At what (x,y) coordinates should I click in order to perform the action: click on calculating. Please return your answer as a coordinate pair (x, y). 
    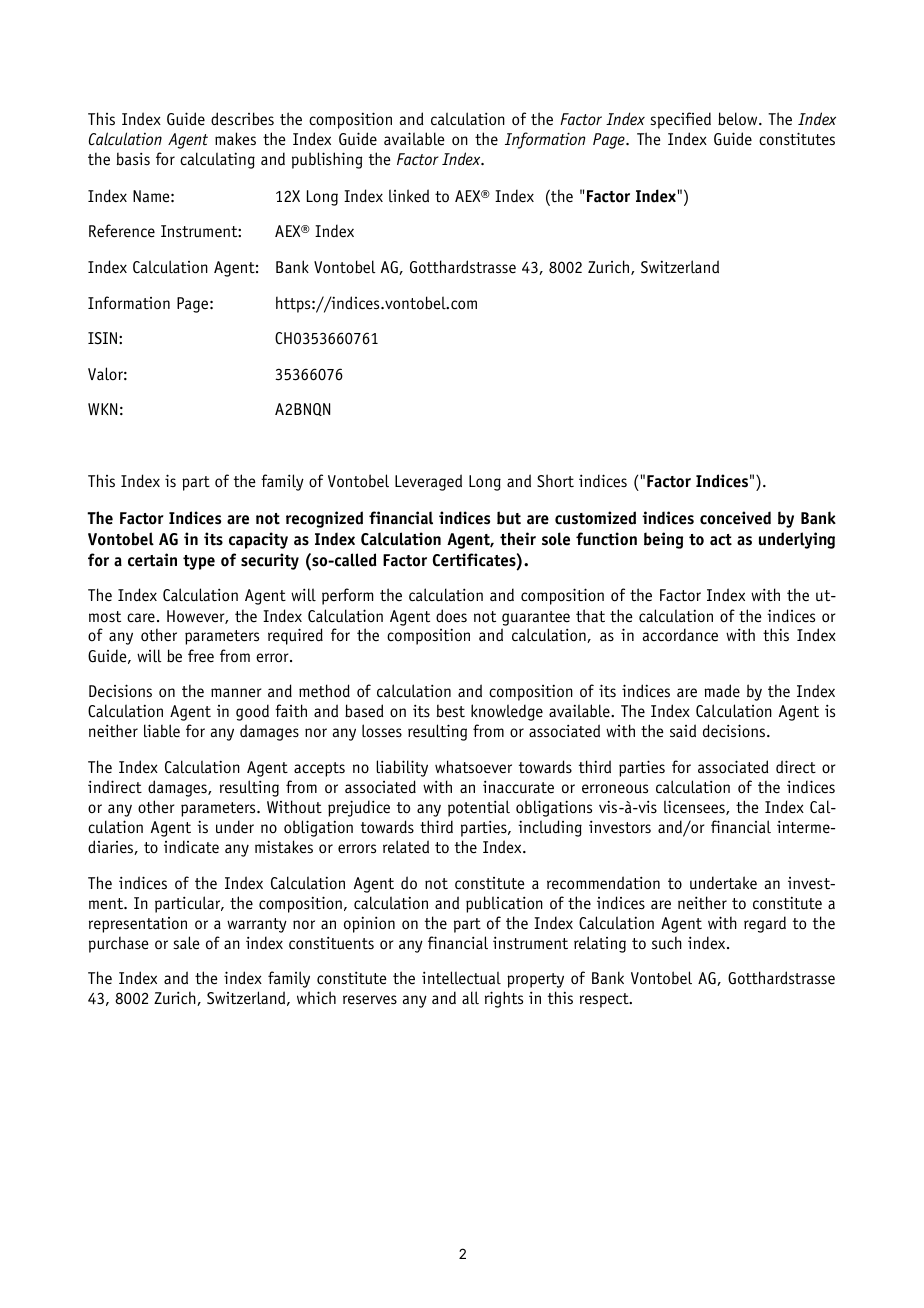
    Looking at the image, I should click on (217, 160).
